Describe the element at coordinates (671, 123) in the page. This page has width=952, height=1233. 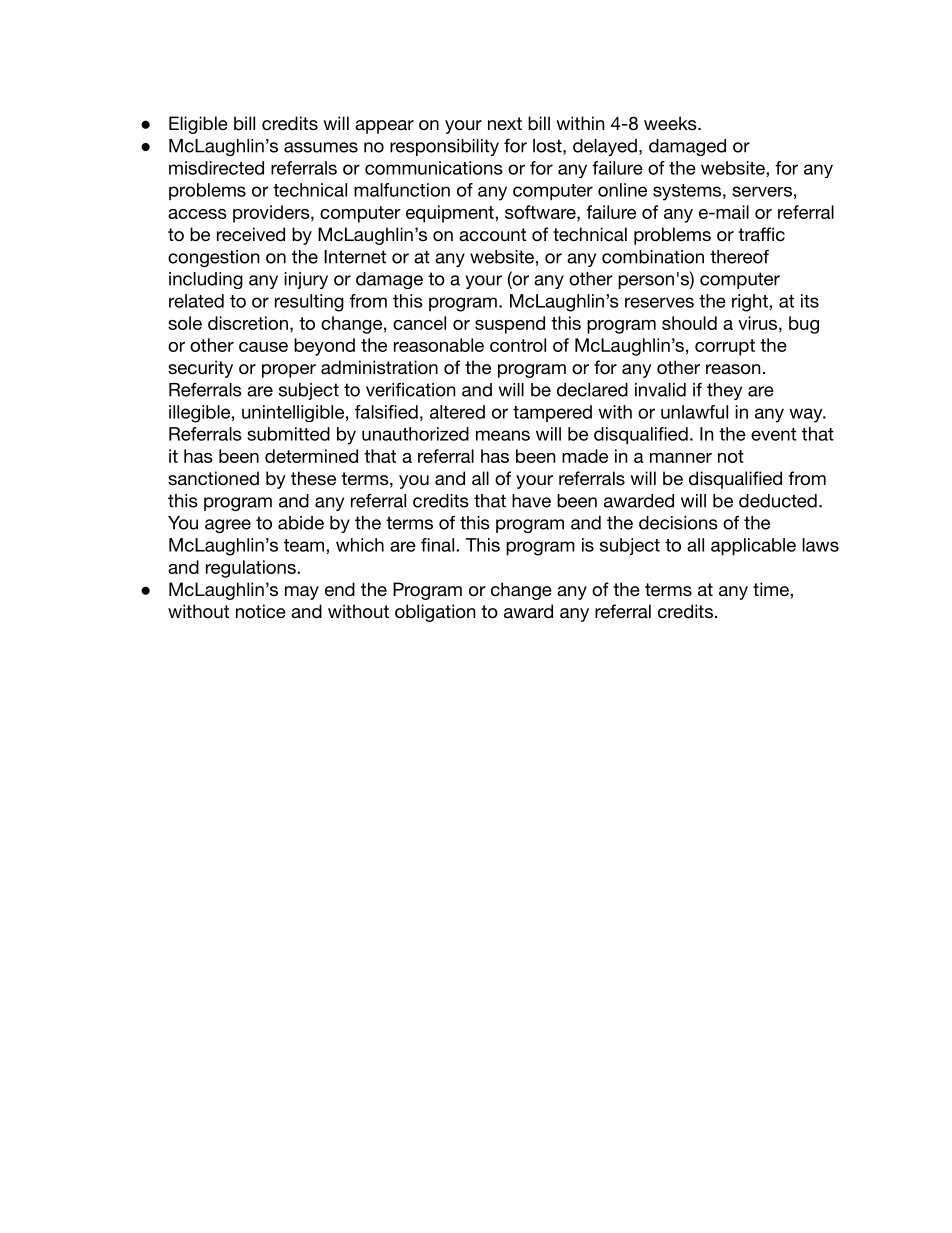
I see `weeks` at that location.
